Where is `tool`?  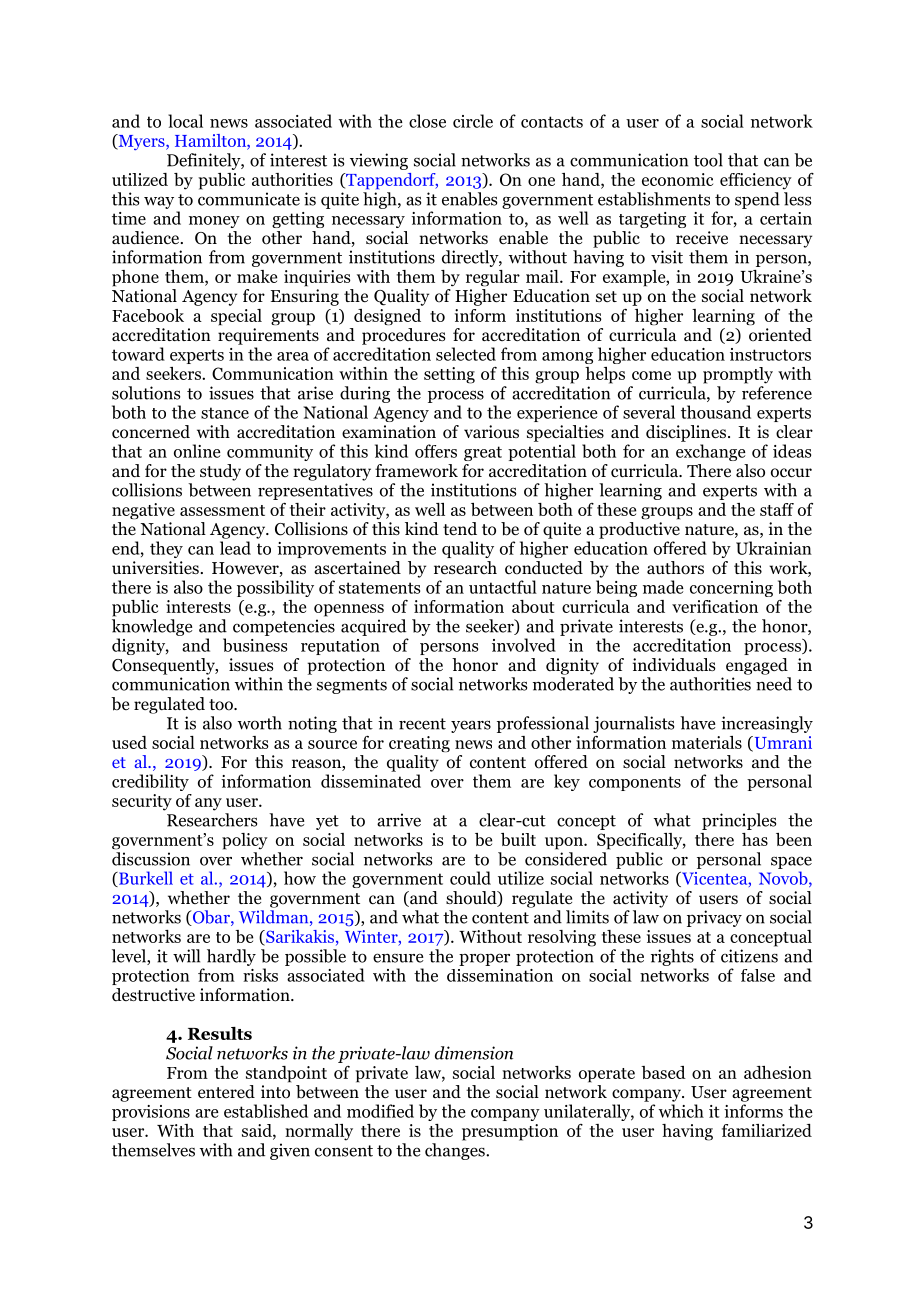
tool is located at coordinates (708, 160).
